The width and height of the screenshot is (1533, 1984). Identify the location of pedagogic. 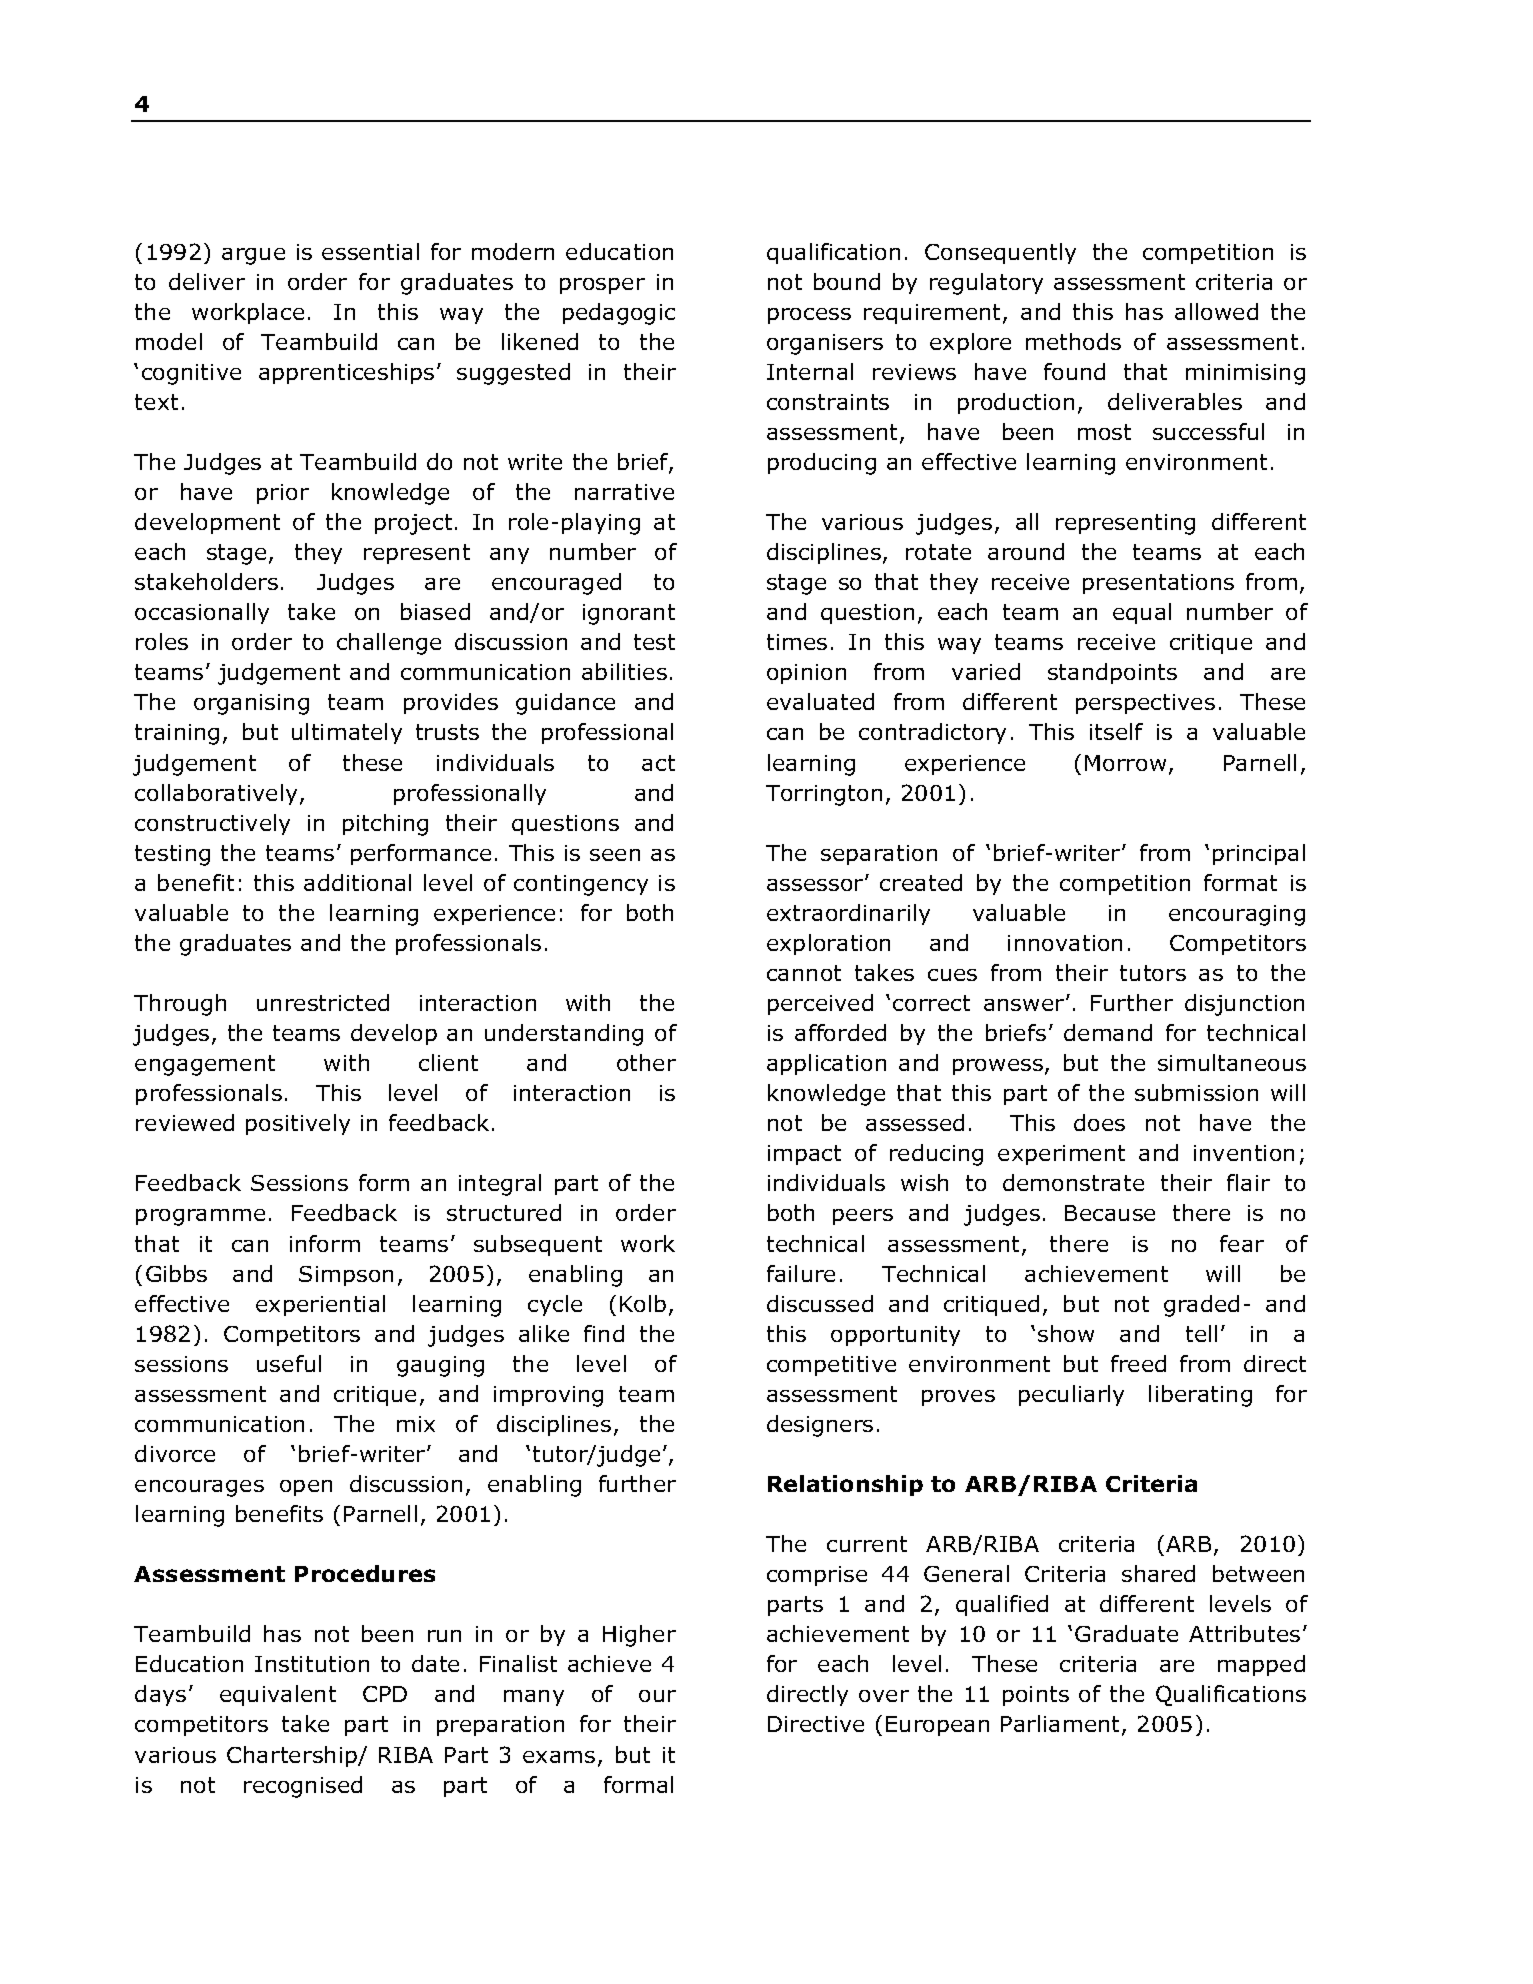
(619, 314).
